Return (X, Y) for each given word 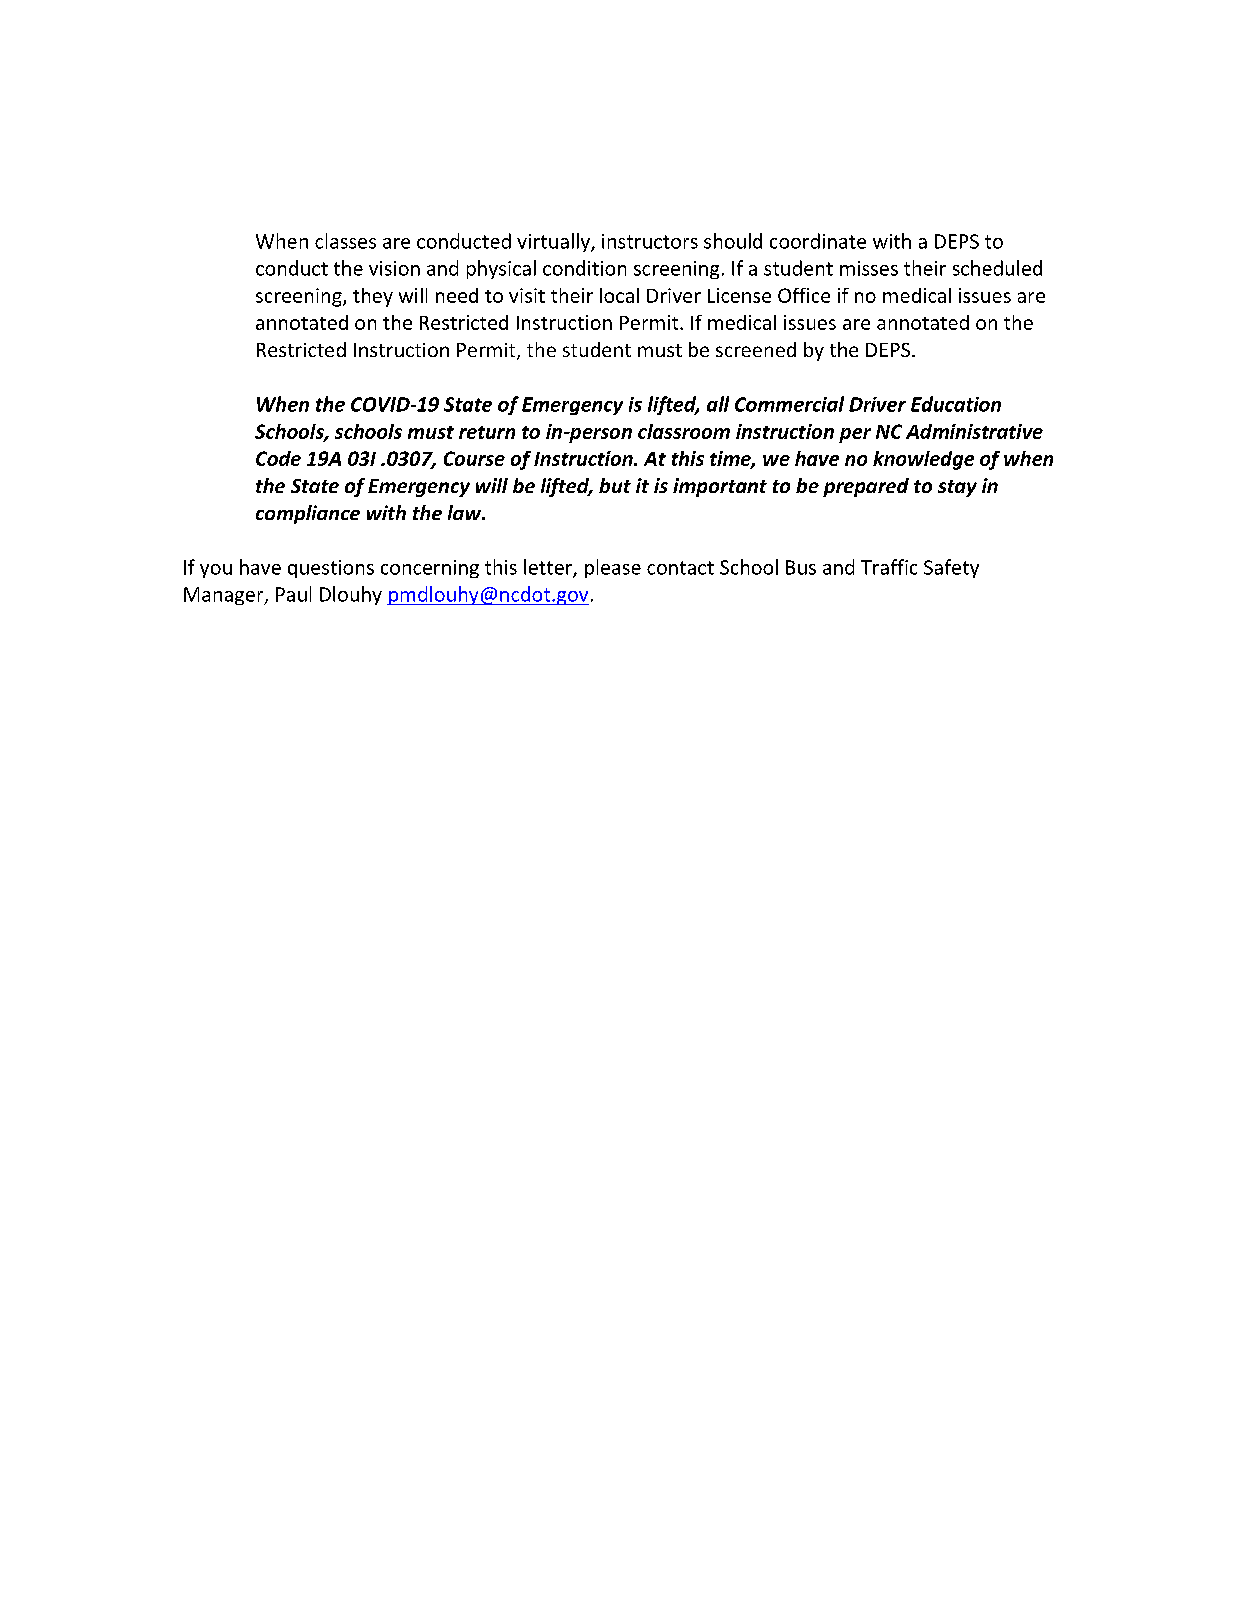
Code (278, 458)
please (613, 568)
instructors (650, 241)
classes (345, 241)
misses (869, 268)
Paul (293, 594)
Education (956, 404)
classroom (684, 431)
